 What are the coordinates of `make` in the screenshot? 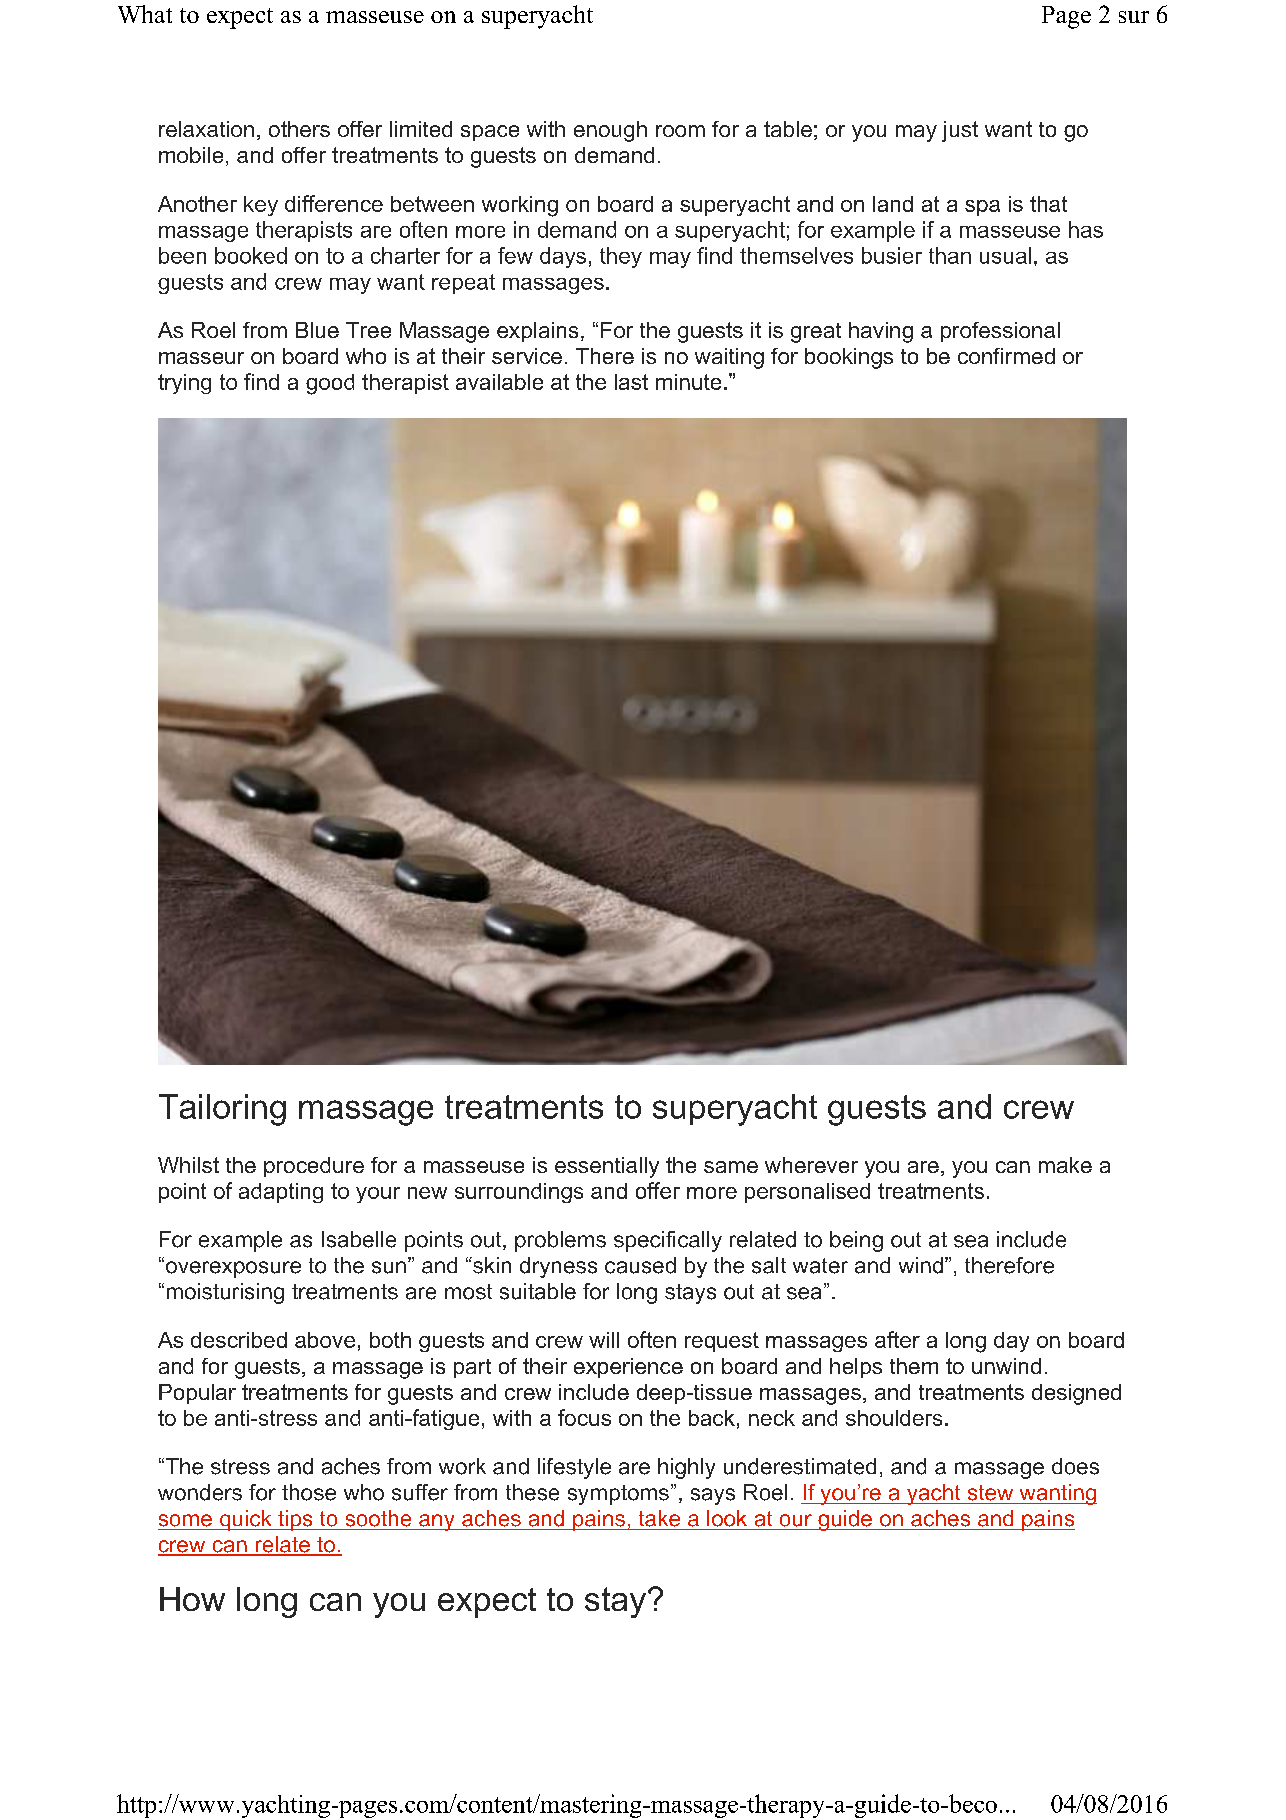 It's located at (1065, 1165).
